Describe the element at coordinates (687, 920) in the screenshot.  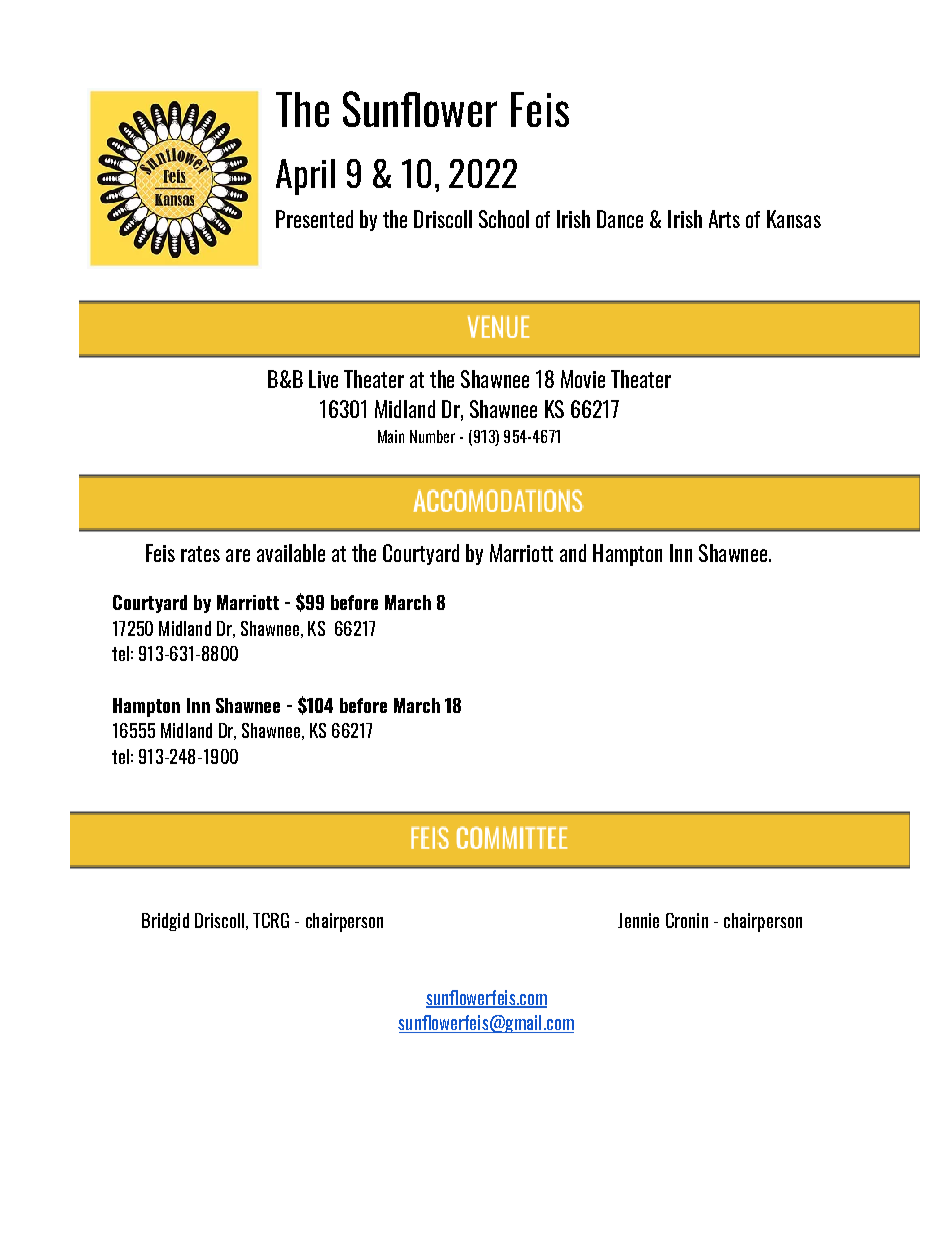
I see `Cronin` at that location.
